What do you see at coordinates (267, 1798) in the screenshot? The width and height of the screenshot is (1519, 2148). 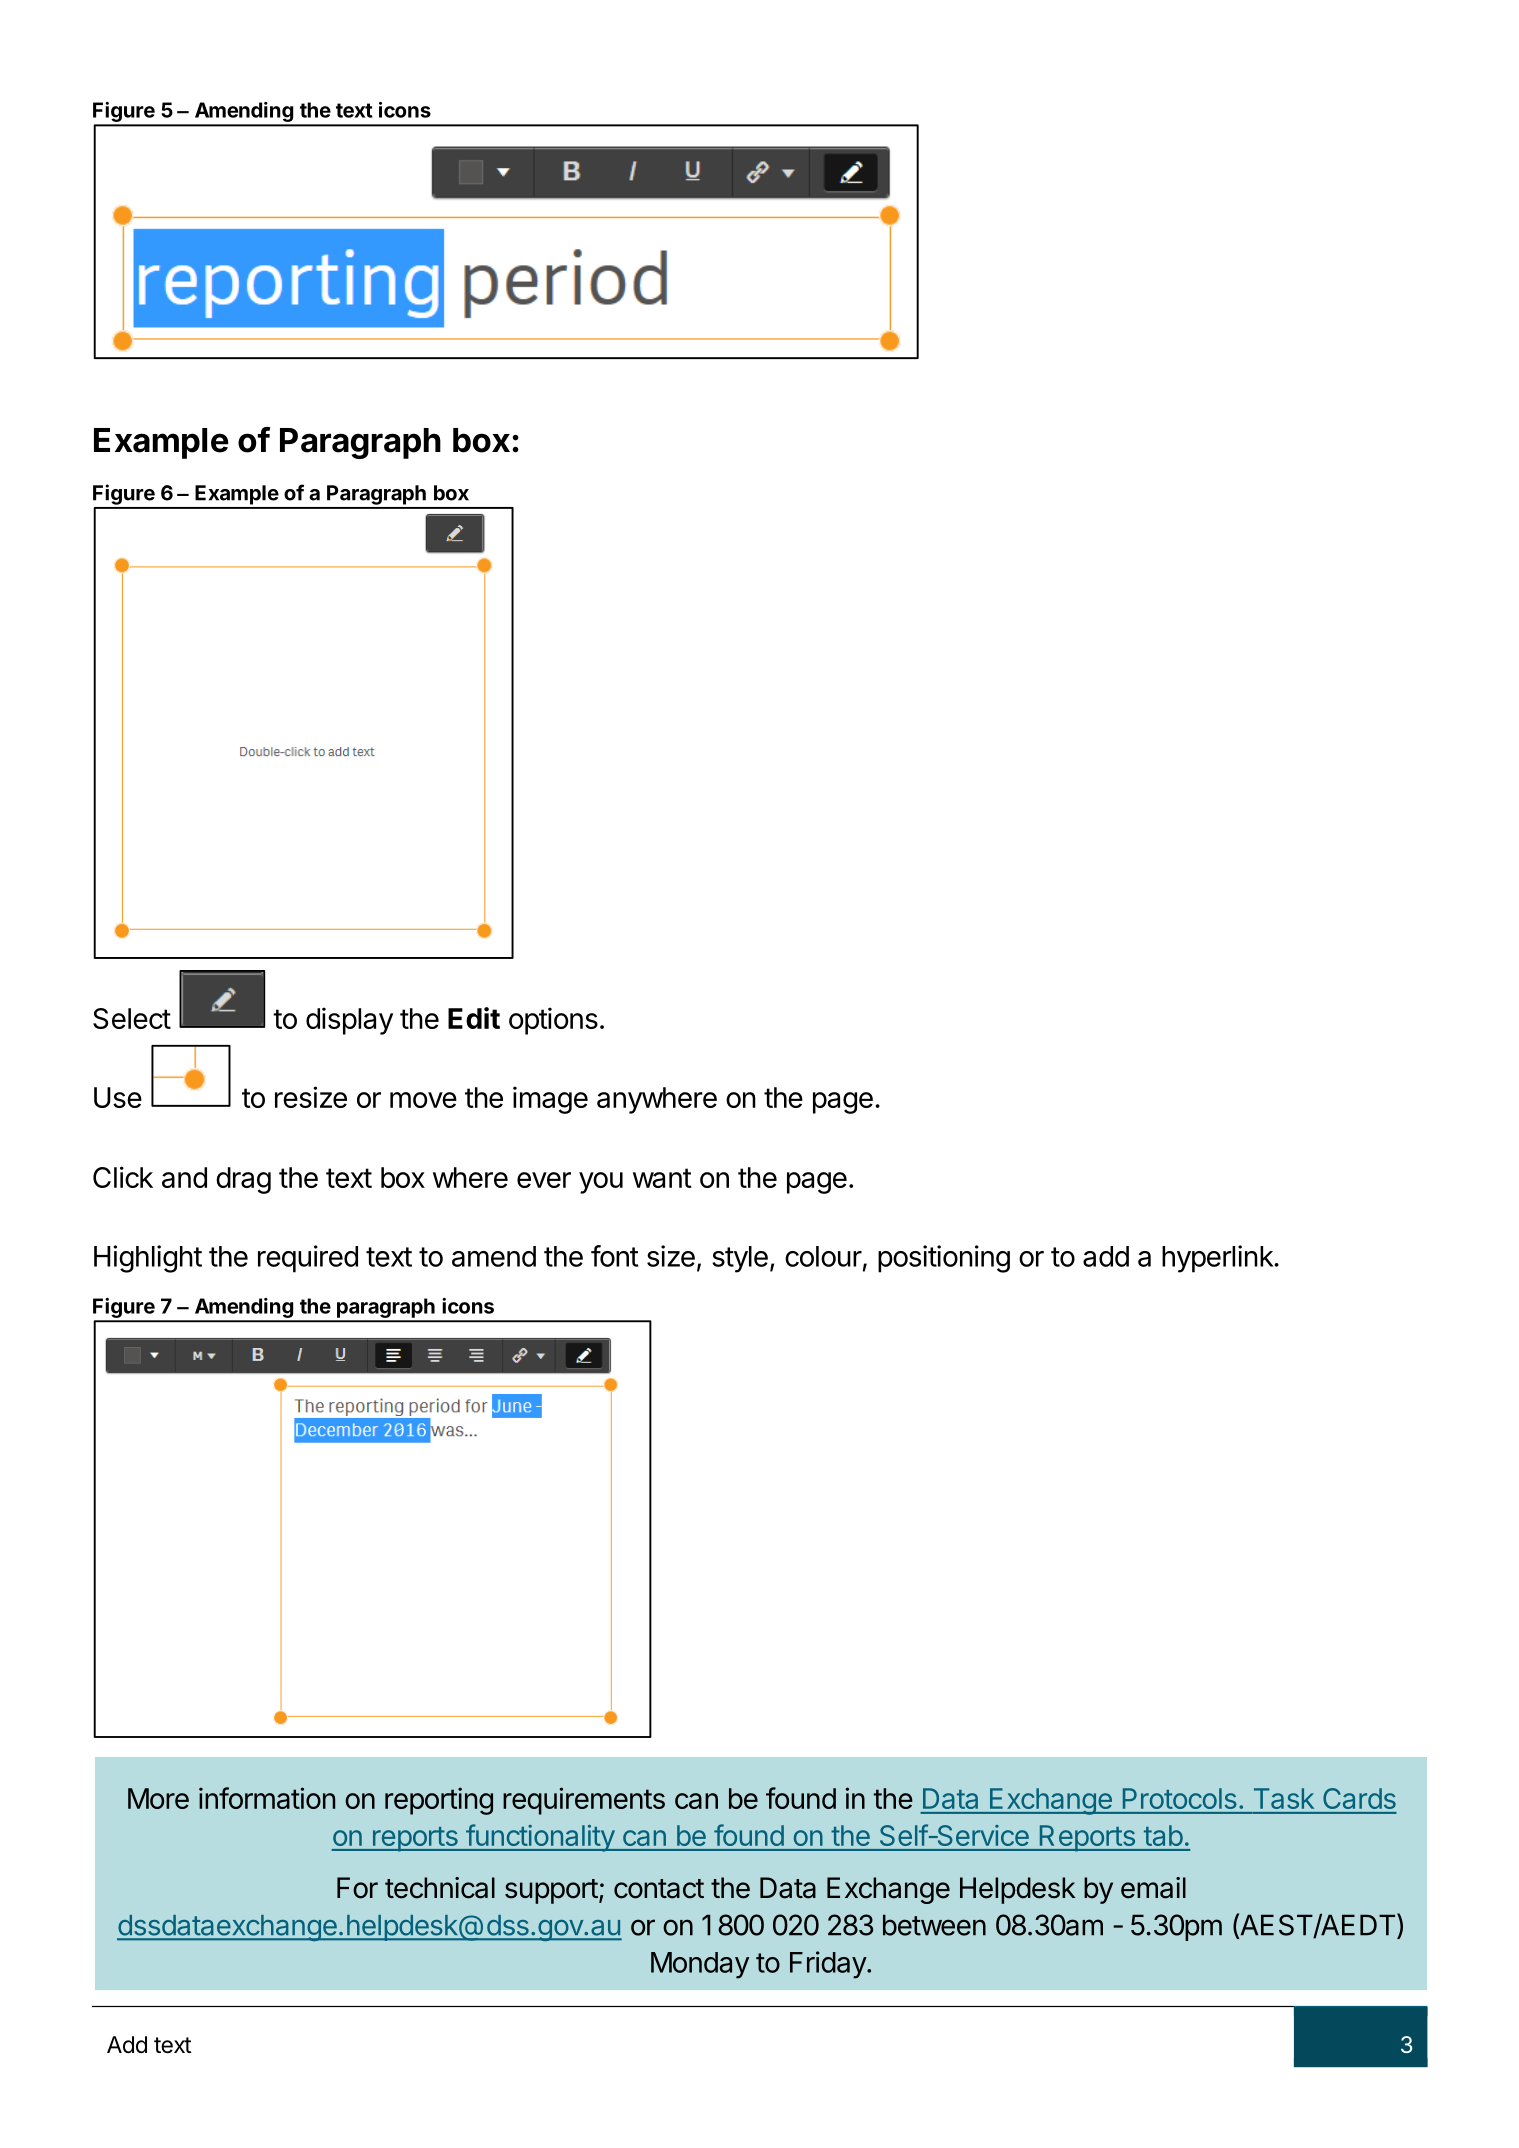 I see `information` at bounding box center [267, 1798].
